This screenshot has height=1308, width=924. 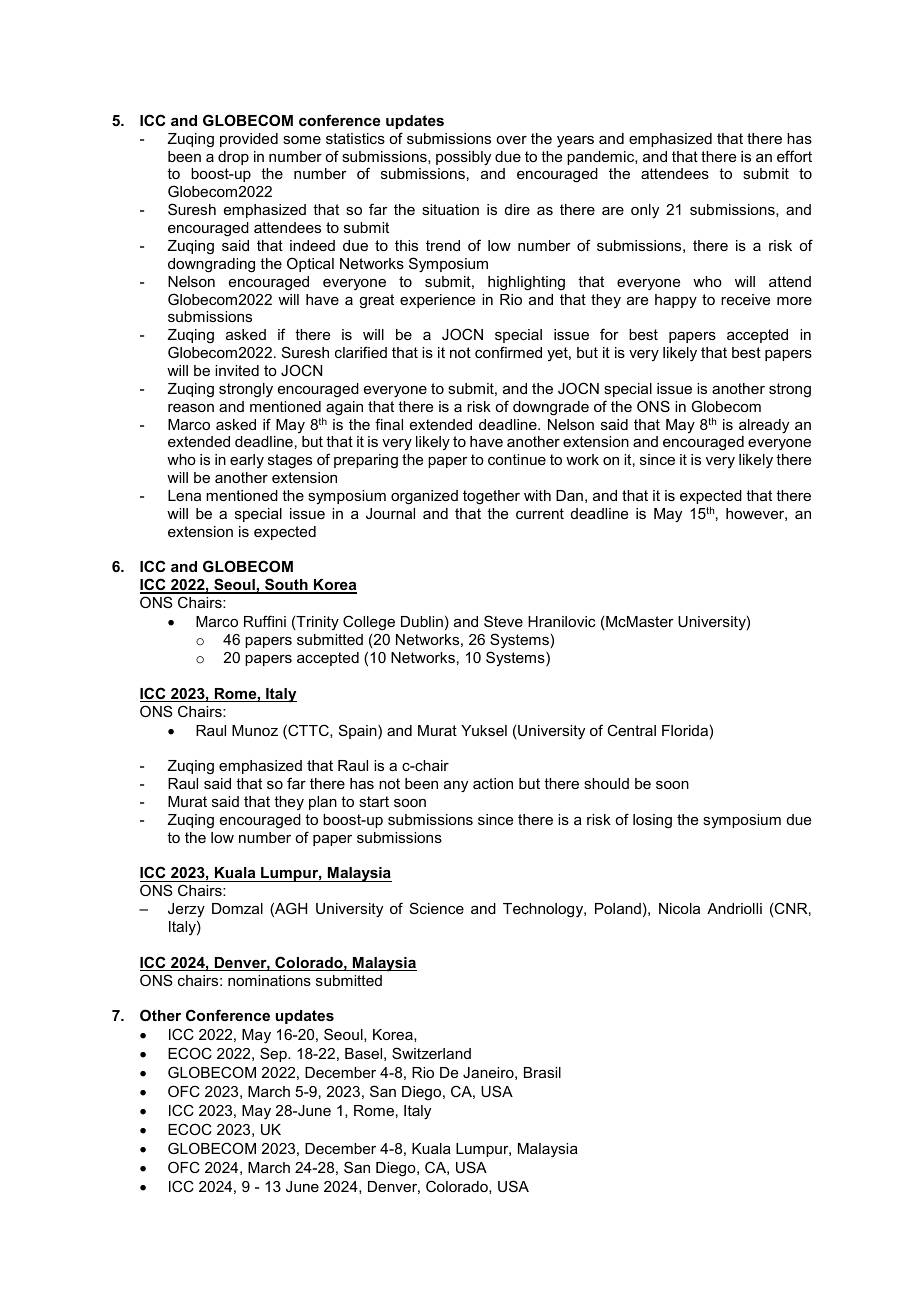 I want to click on Switzerland, so click(x=431, y=1053).
